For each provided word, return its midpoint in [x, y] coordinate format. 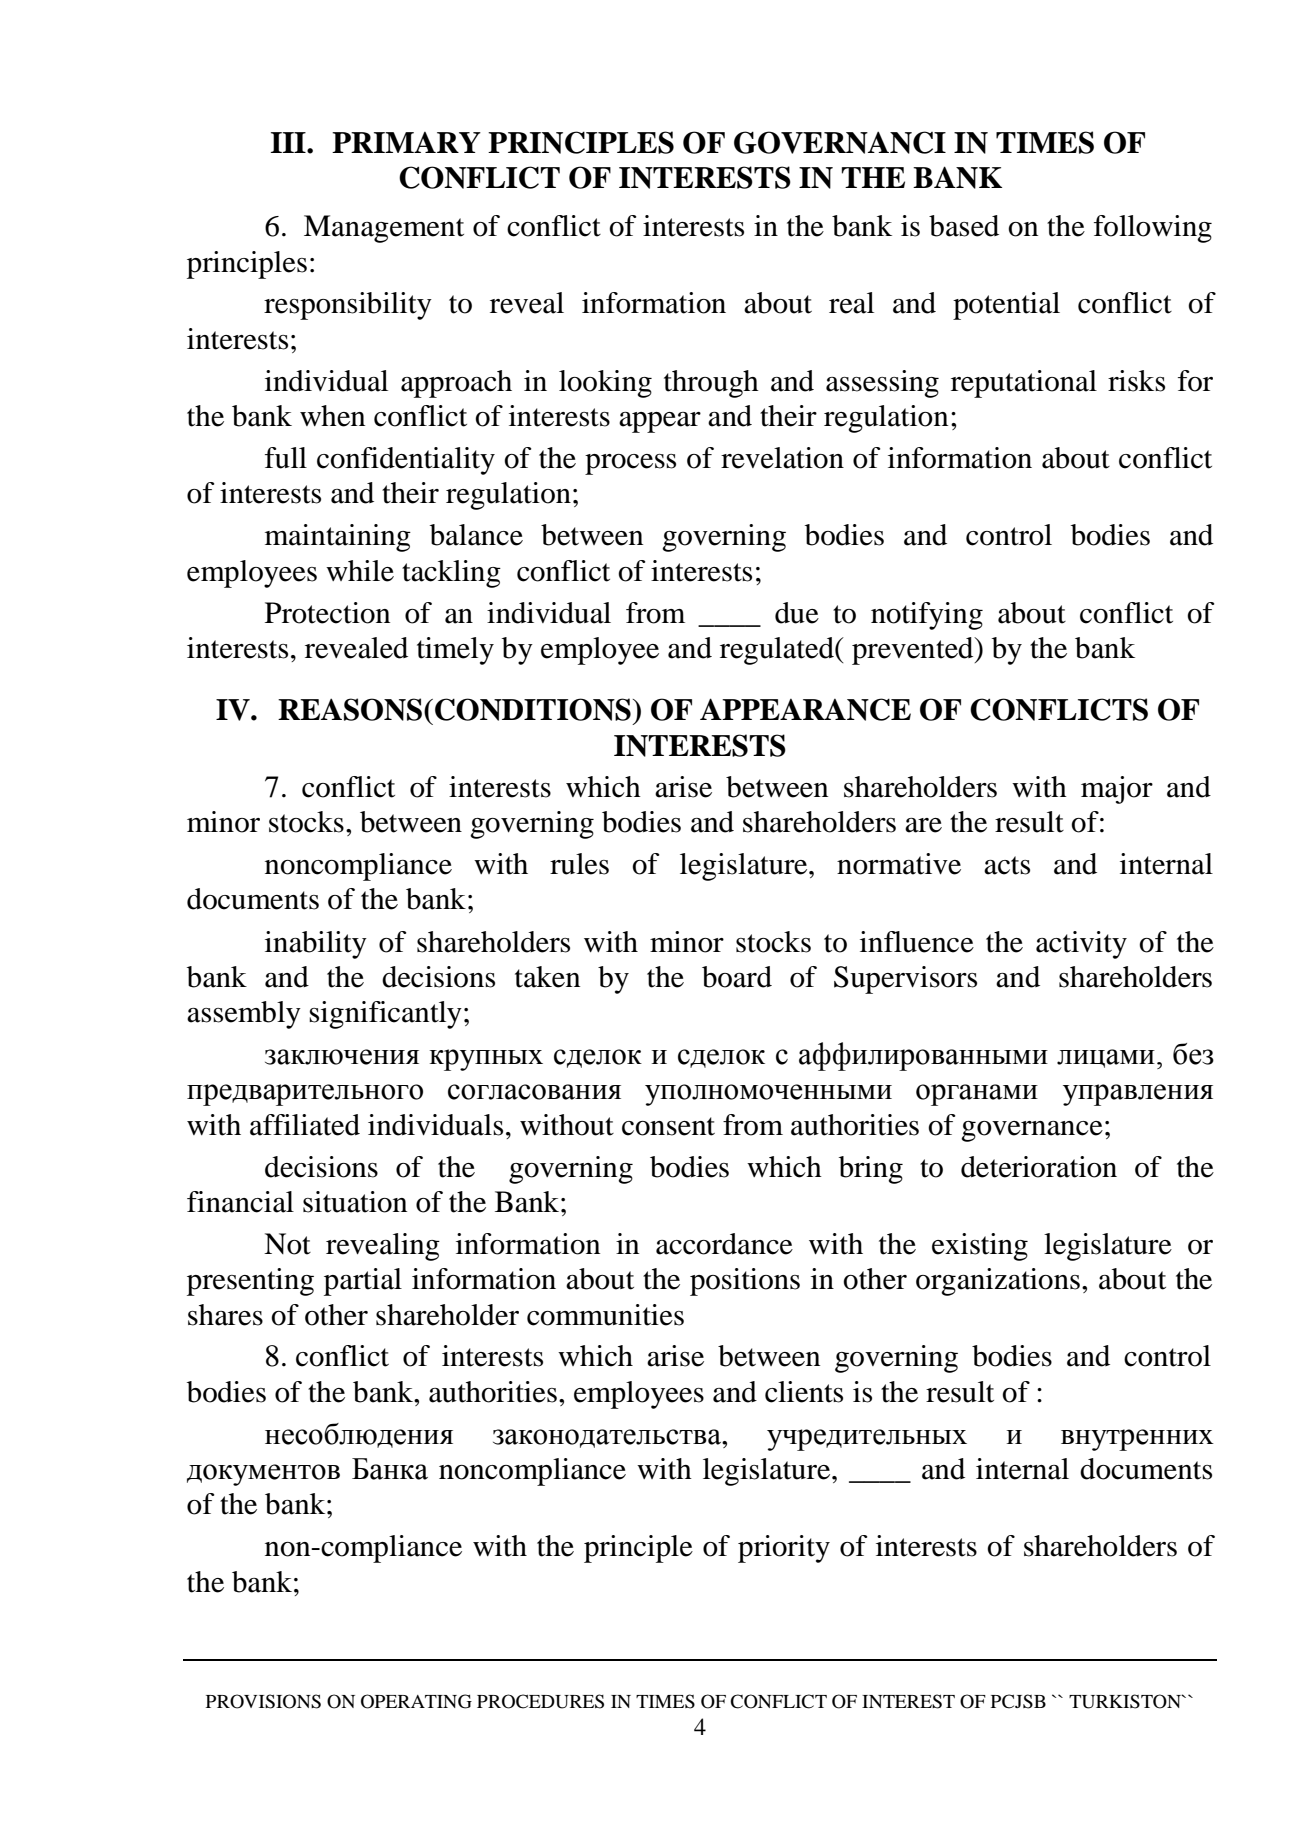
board [737, 977]
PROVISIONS [263, 1701]
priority [784, 1549]
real [851, 303]
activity [1081, 945]
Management [384, 229]
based [964, 226]
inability [316, 945]
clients [804, 1392]
